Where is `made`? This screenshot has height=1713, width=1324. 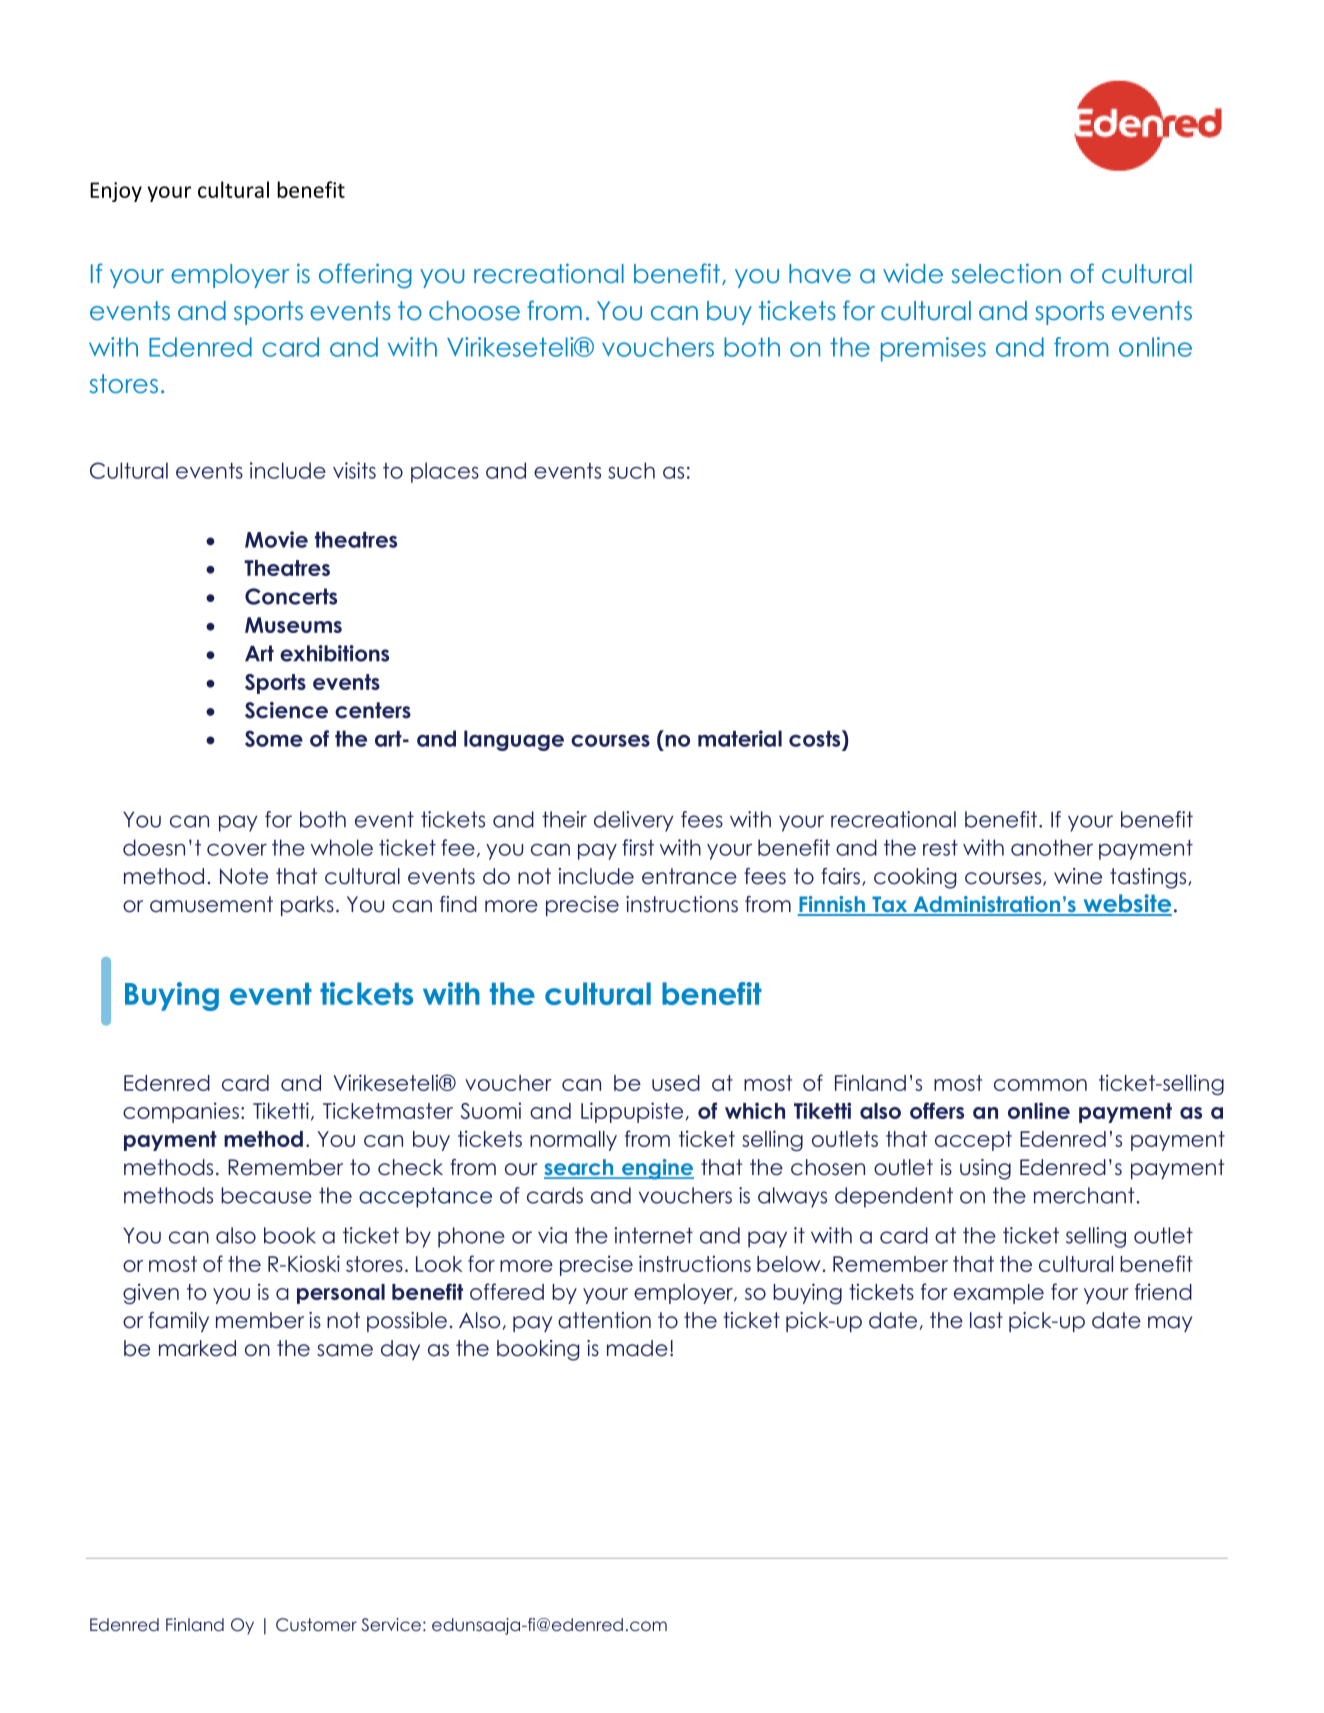
made is located at coordinates (637, 1348).
